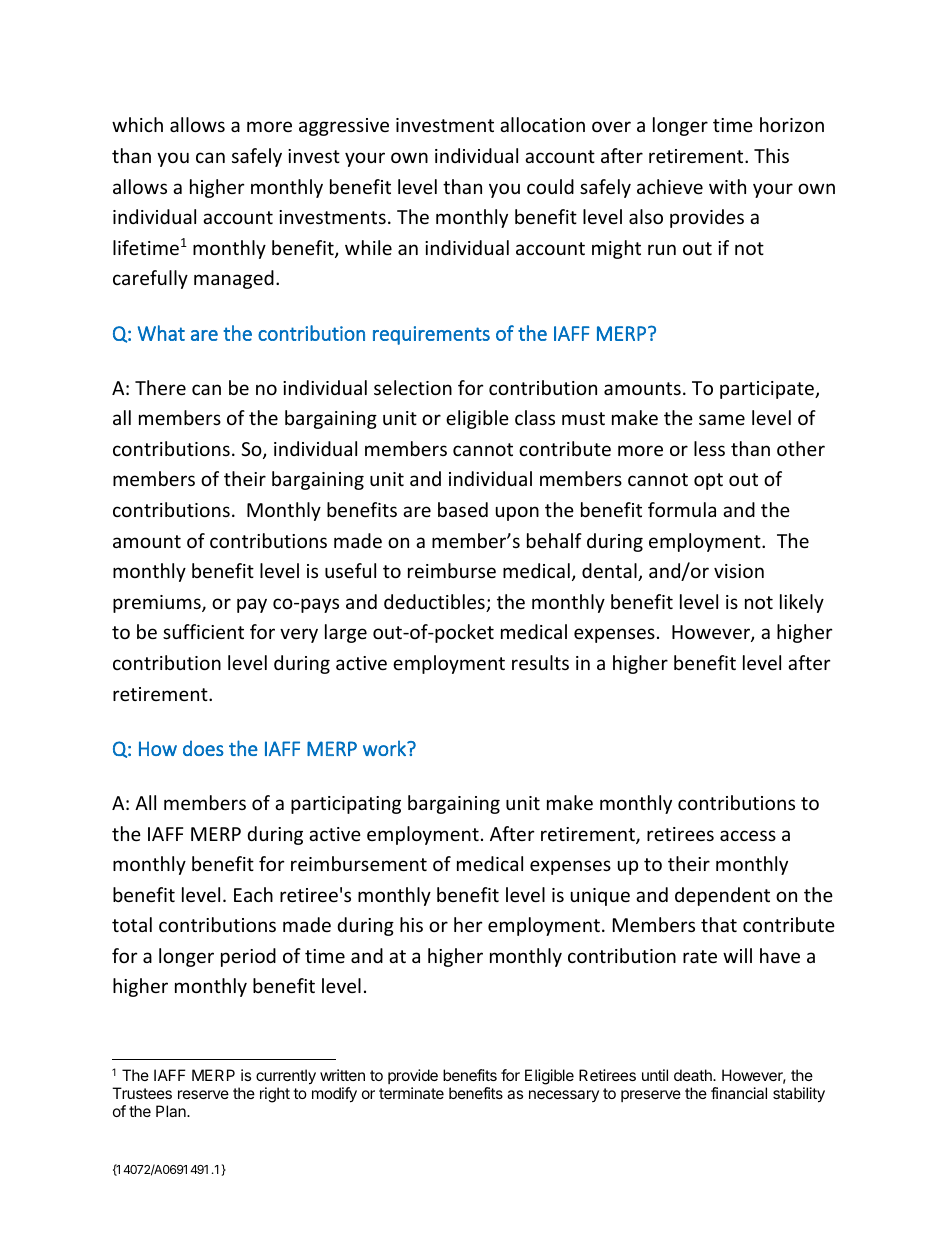 The width and height of the screenshot is (952, 1233). Describe the element at coordinates (463, 509) in the screenshot. I see `based` at that location.
